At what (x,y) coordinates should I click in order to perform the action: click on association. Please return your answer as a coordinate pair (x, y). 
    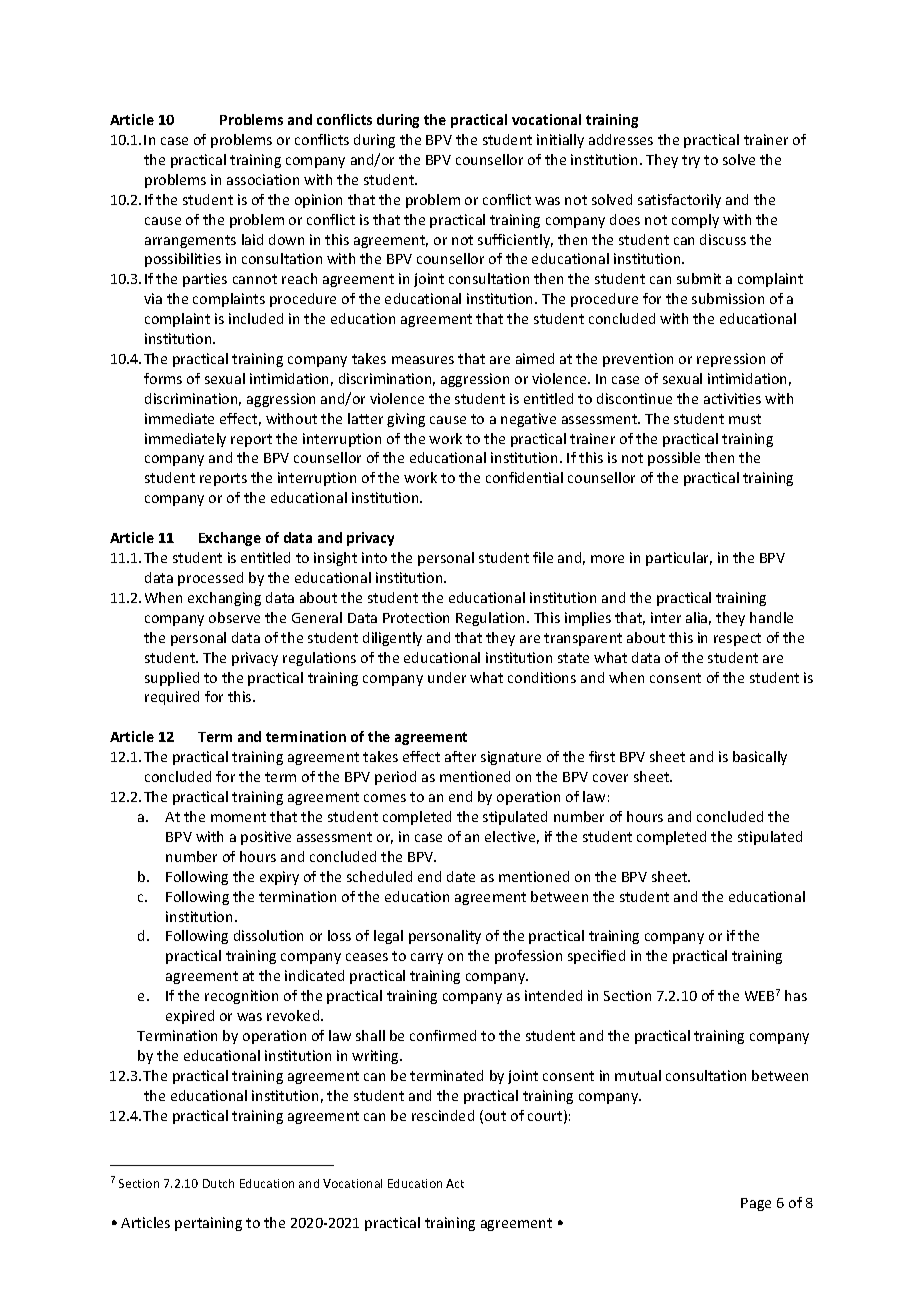
    Looking at the image, I should click on (263, 179).
